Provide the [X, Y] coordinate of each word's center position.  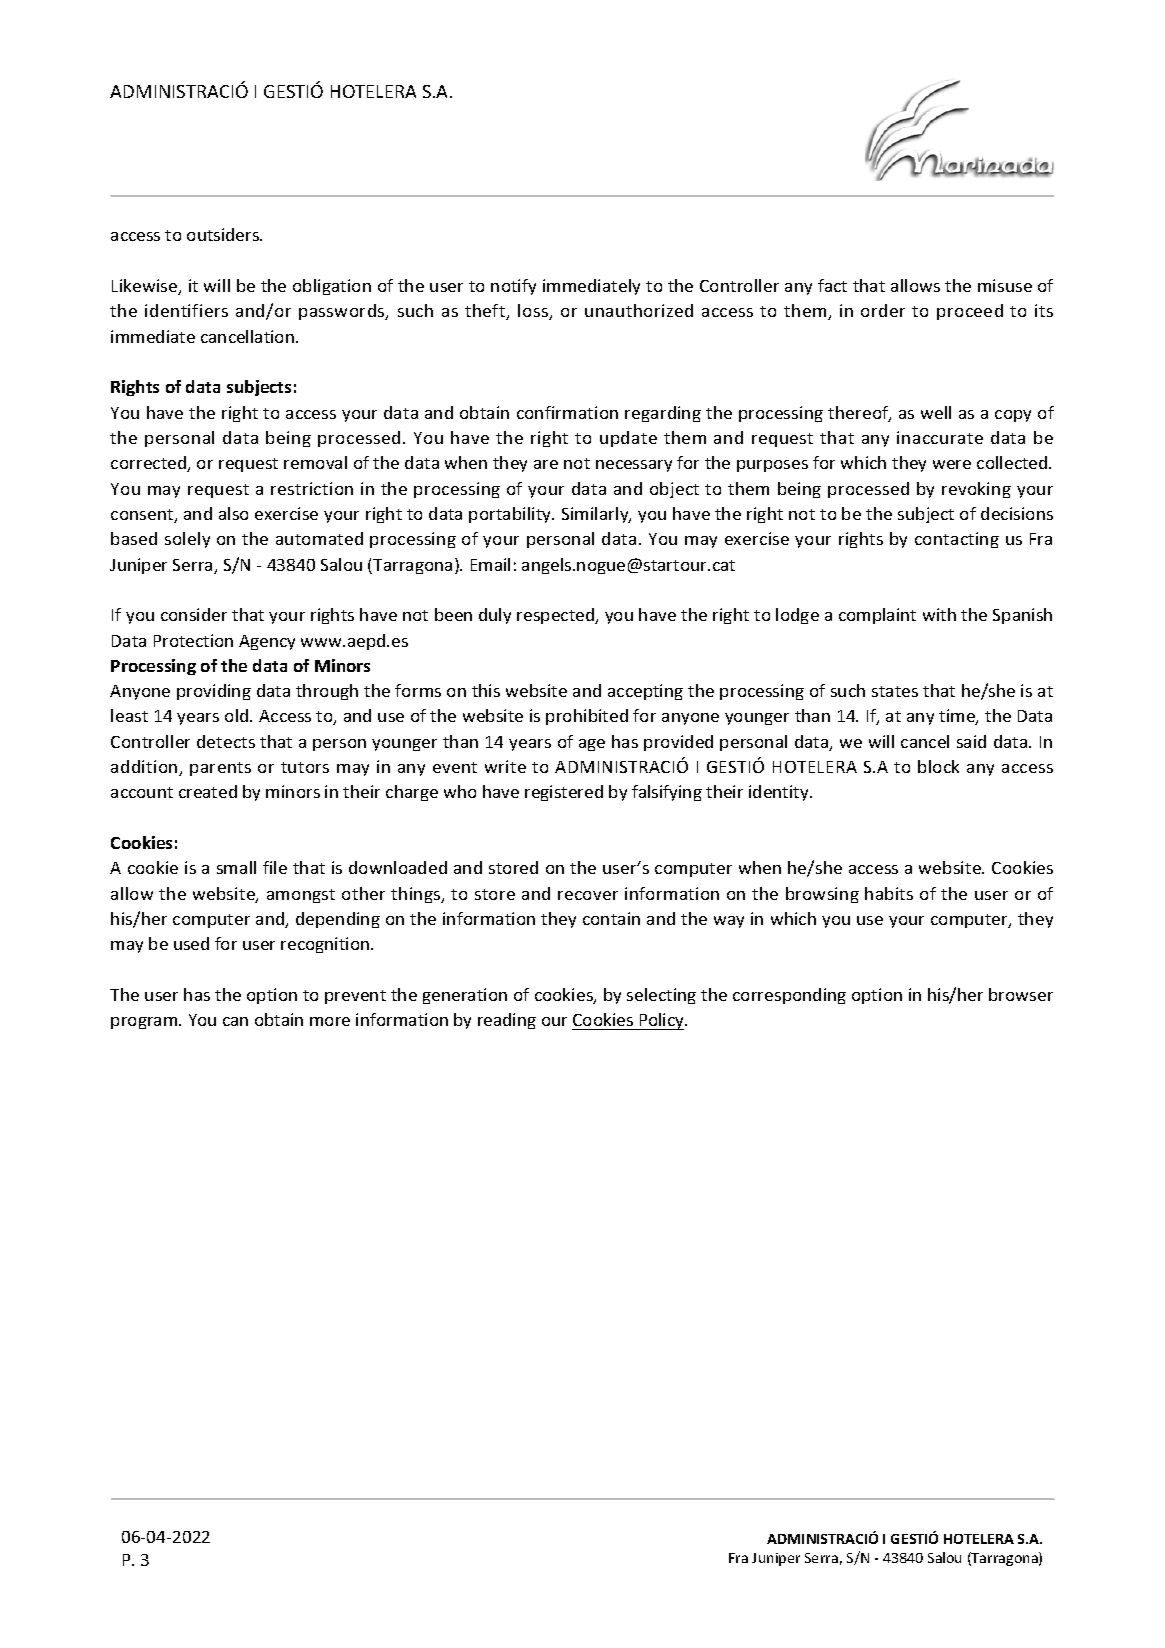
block [938, 766]
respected [557, 616]
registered [564, 793]
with [939, 614]
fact [832, 285]
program [145, 1023]
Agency [267, 642]
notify [513, 287]
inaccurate [940, 437]
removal [315, 462]
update [628, 439]
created [208, 791]
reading [507, 1021]
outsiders [224, 234]
